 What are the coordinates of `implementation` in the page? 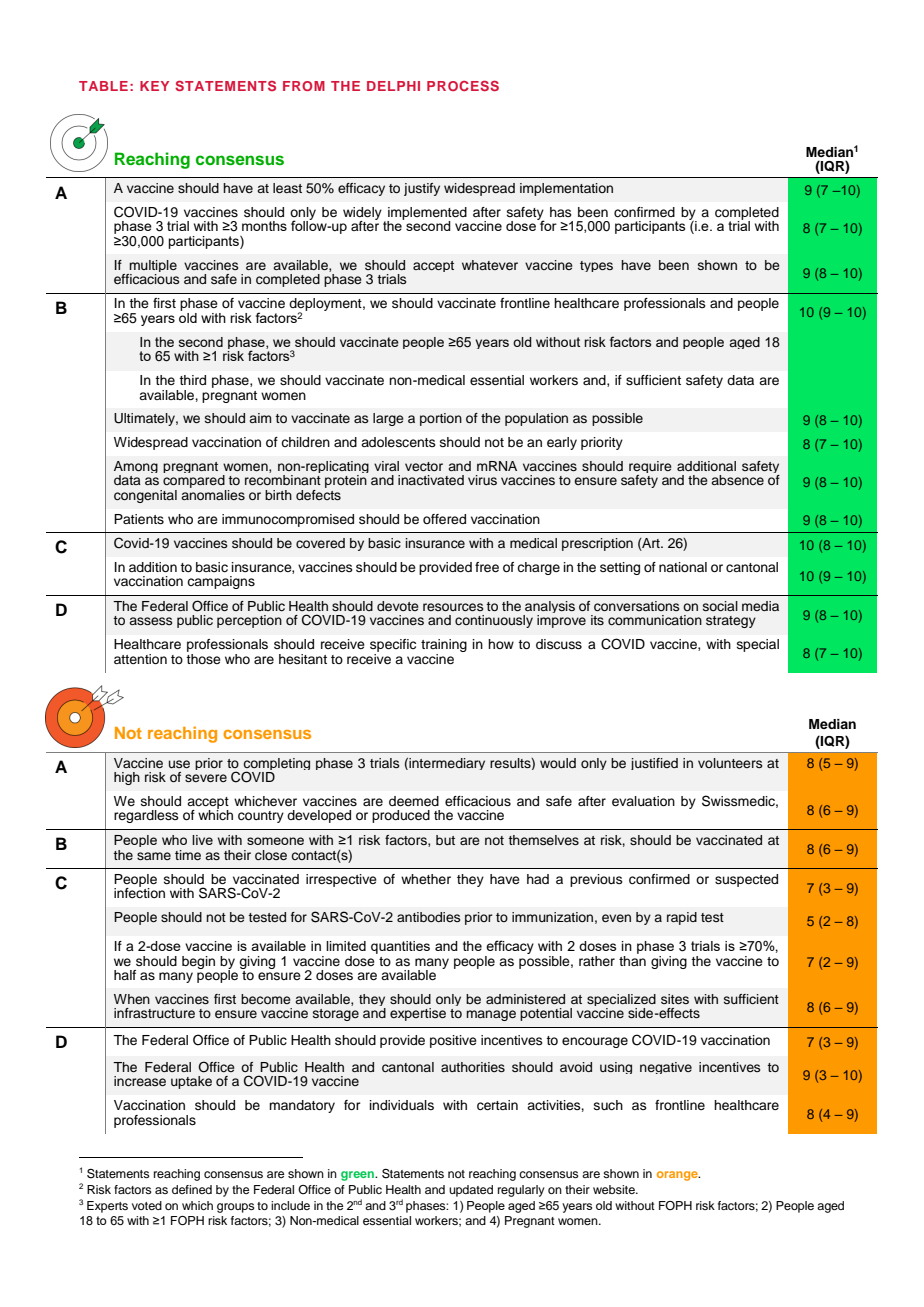 It's located at (566, 189).
